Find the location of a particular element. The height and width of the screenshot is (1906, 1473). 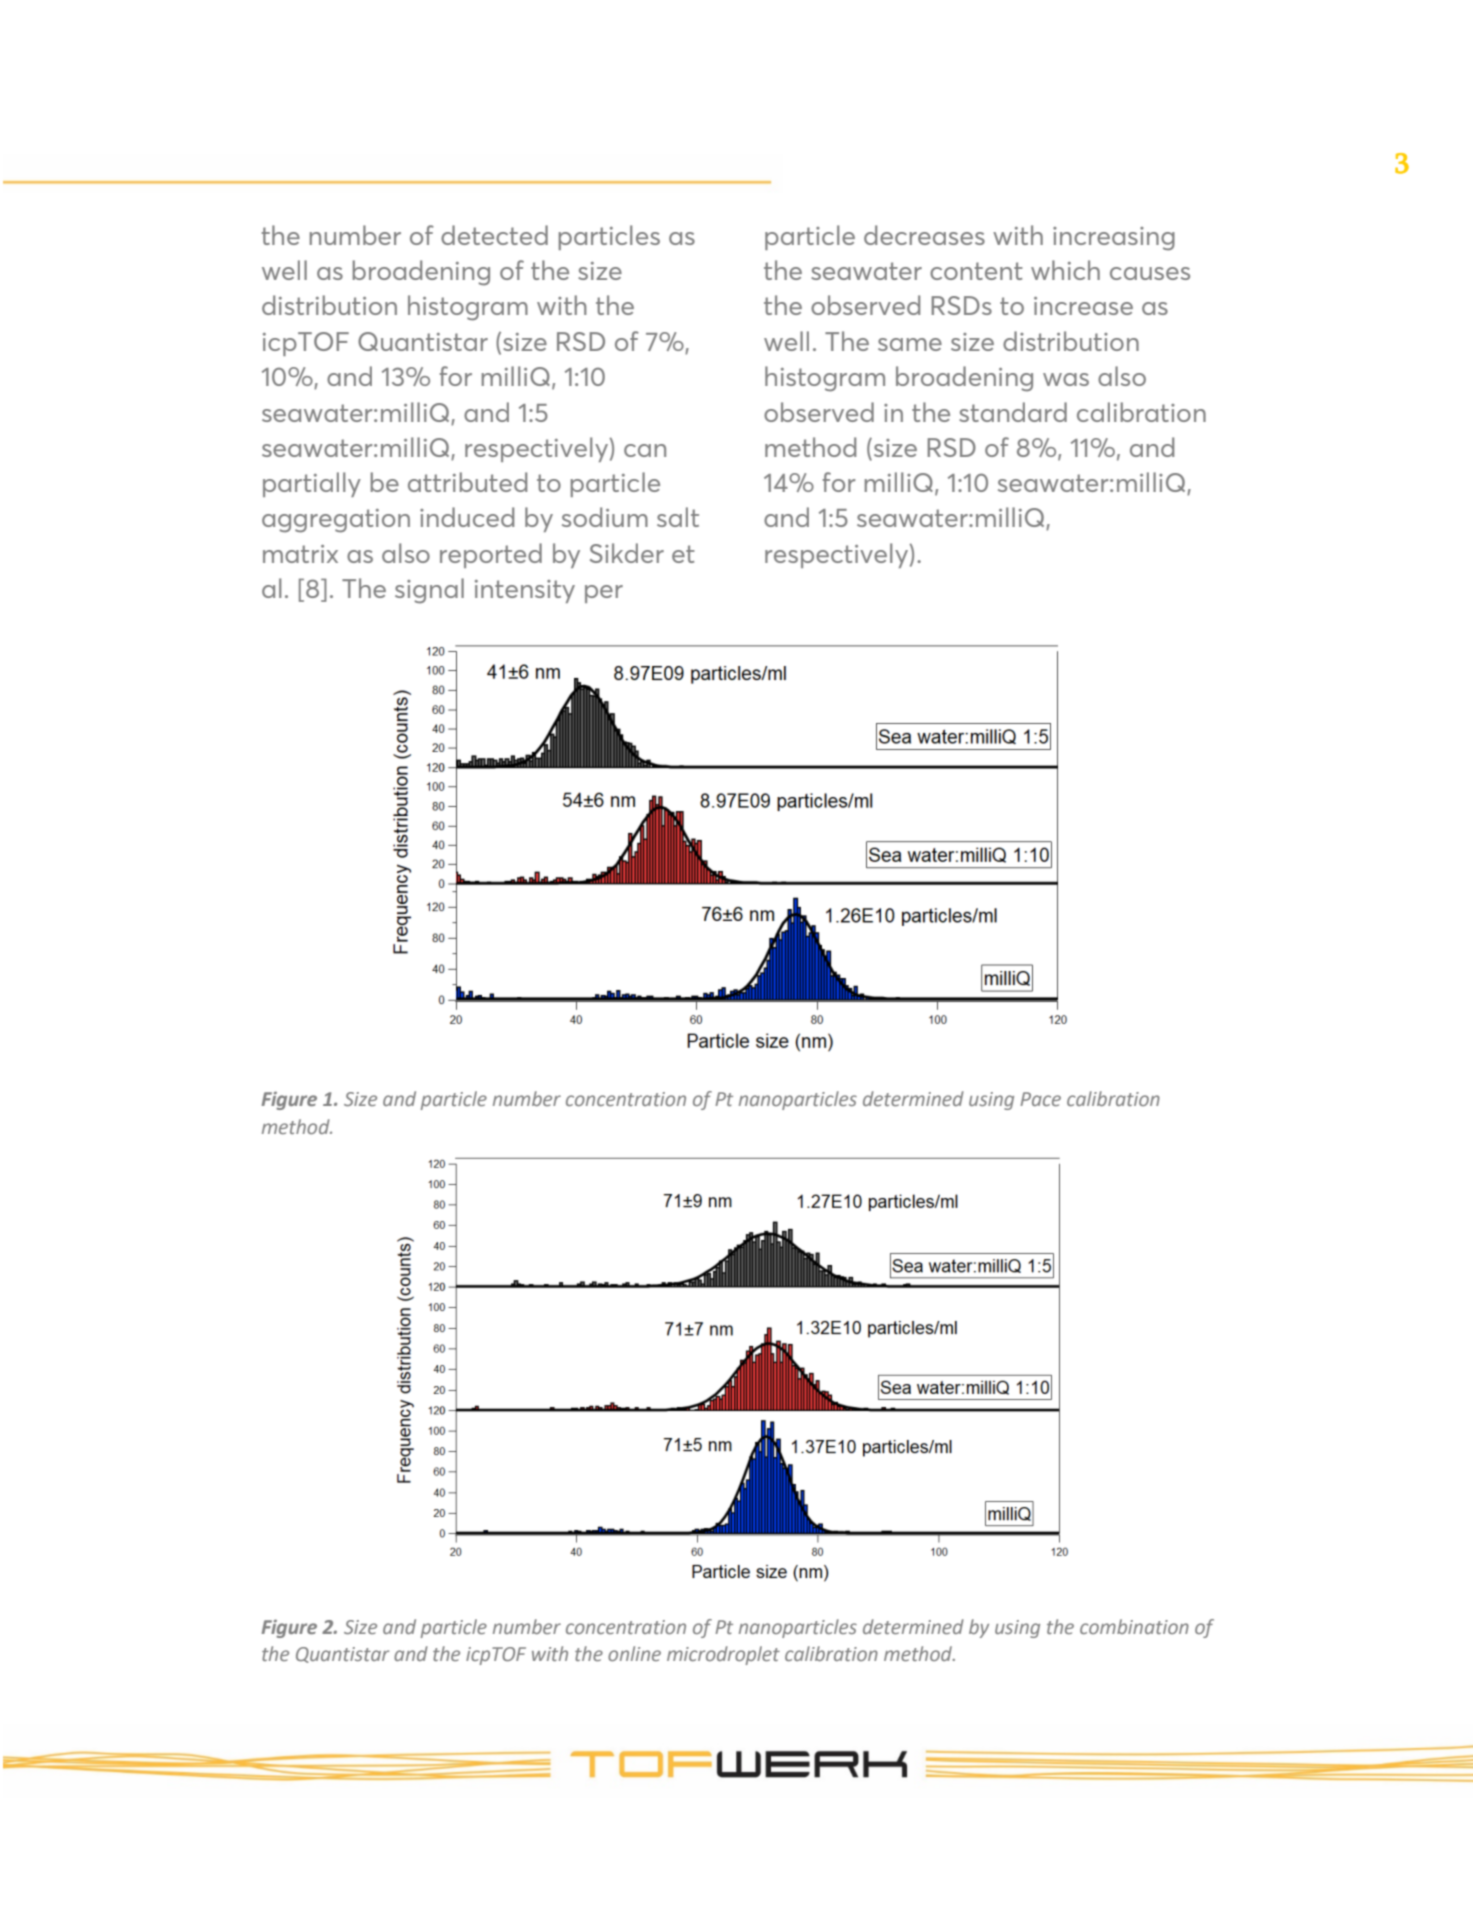

which is located at coordinates (1065, 270).
